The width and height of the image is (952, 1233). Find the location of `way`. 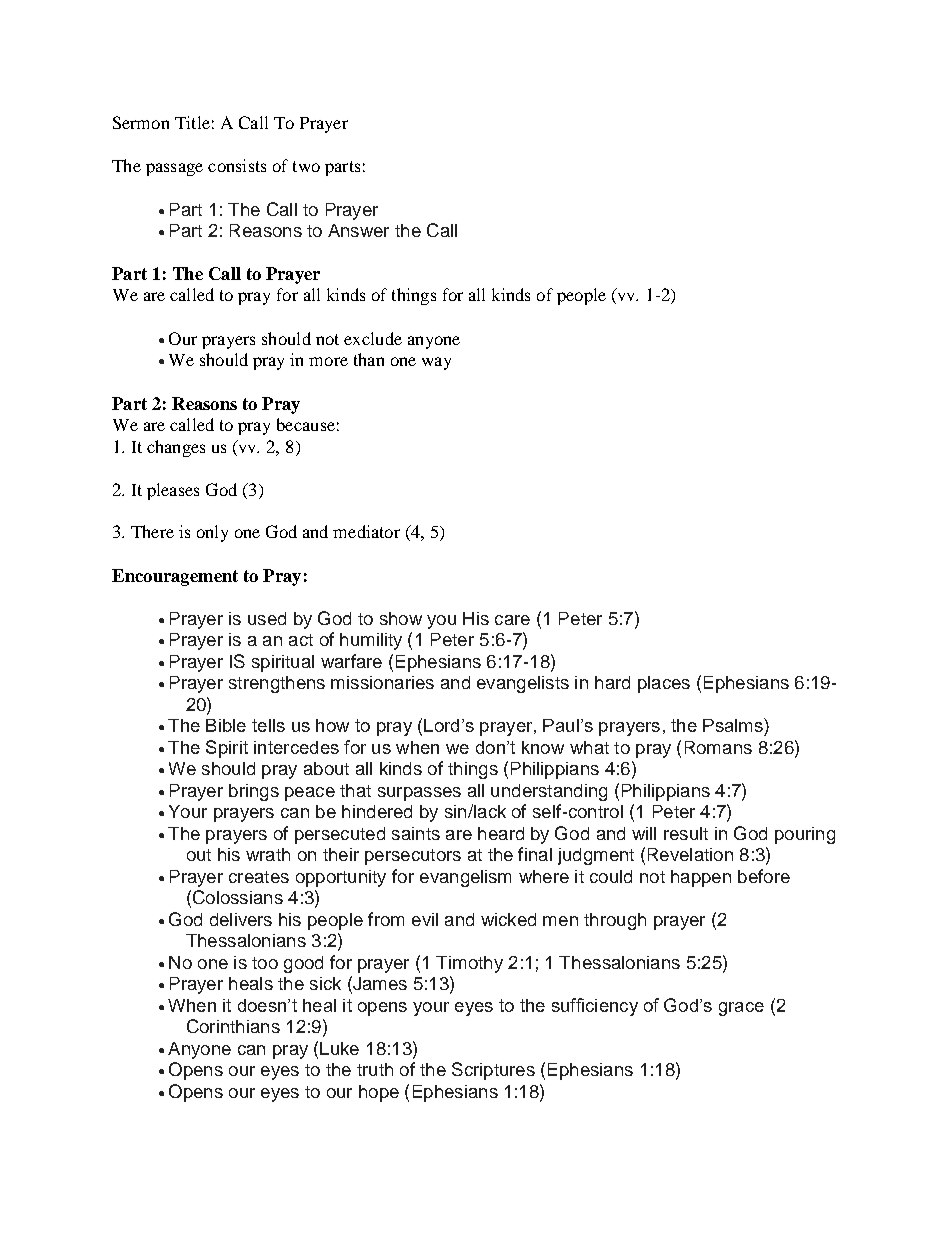

way is located at coordinates (436, 363).
